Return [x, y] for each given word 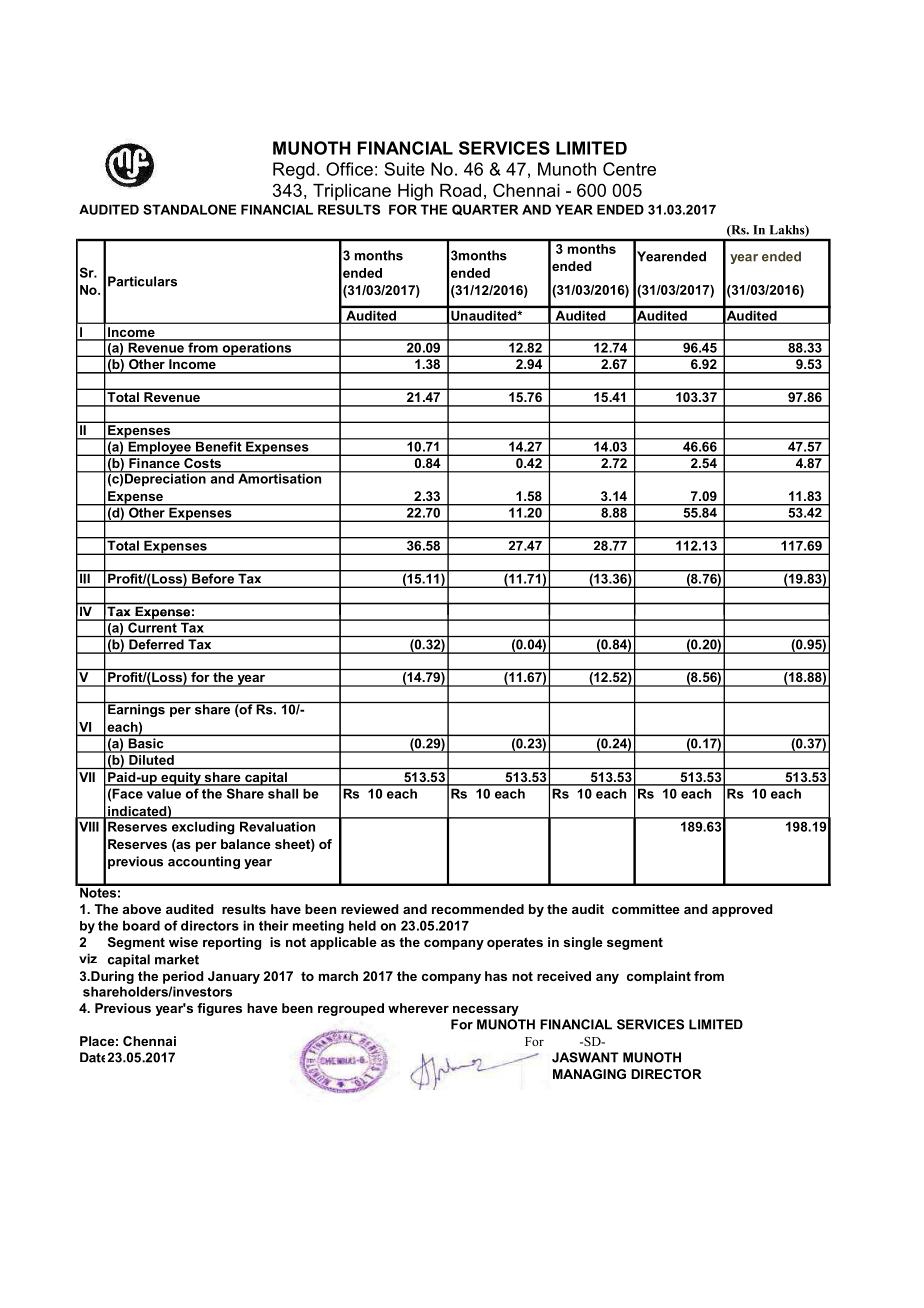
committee [646, 909]
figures [219, 1009]
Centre [629, 169]
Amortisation [280, 477]
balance [246, 844]
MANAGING [589, 1074]
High [415, 192]
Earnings [136, 709]
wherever [418, 1008]
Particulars [142, 281]
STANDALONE [189, 209]
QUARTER [485, 210]
